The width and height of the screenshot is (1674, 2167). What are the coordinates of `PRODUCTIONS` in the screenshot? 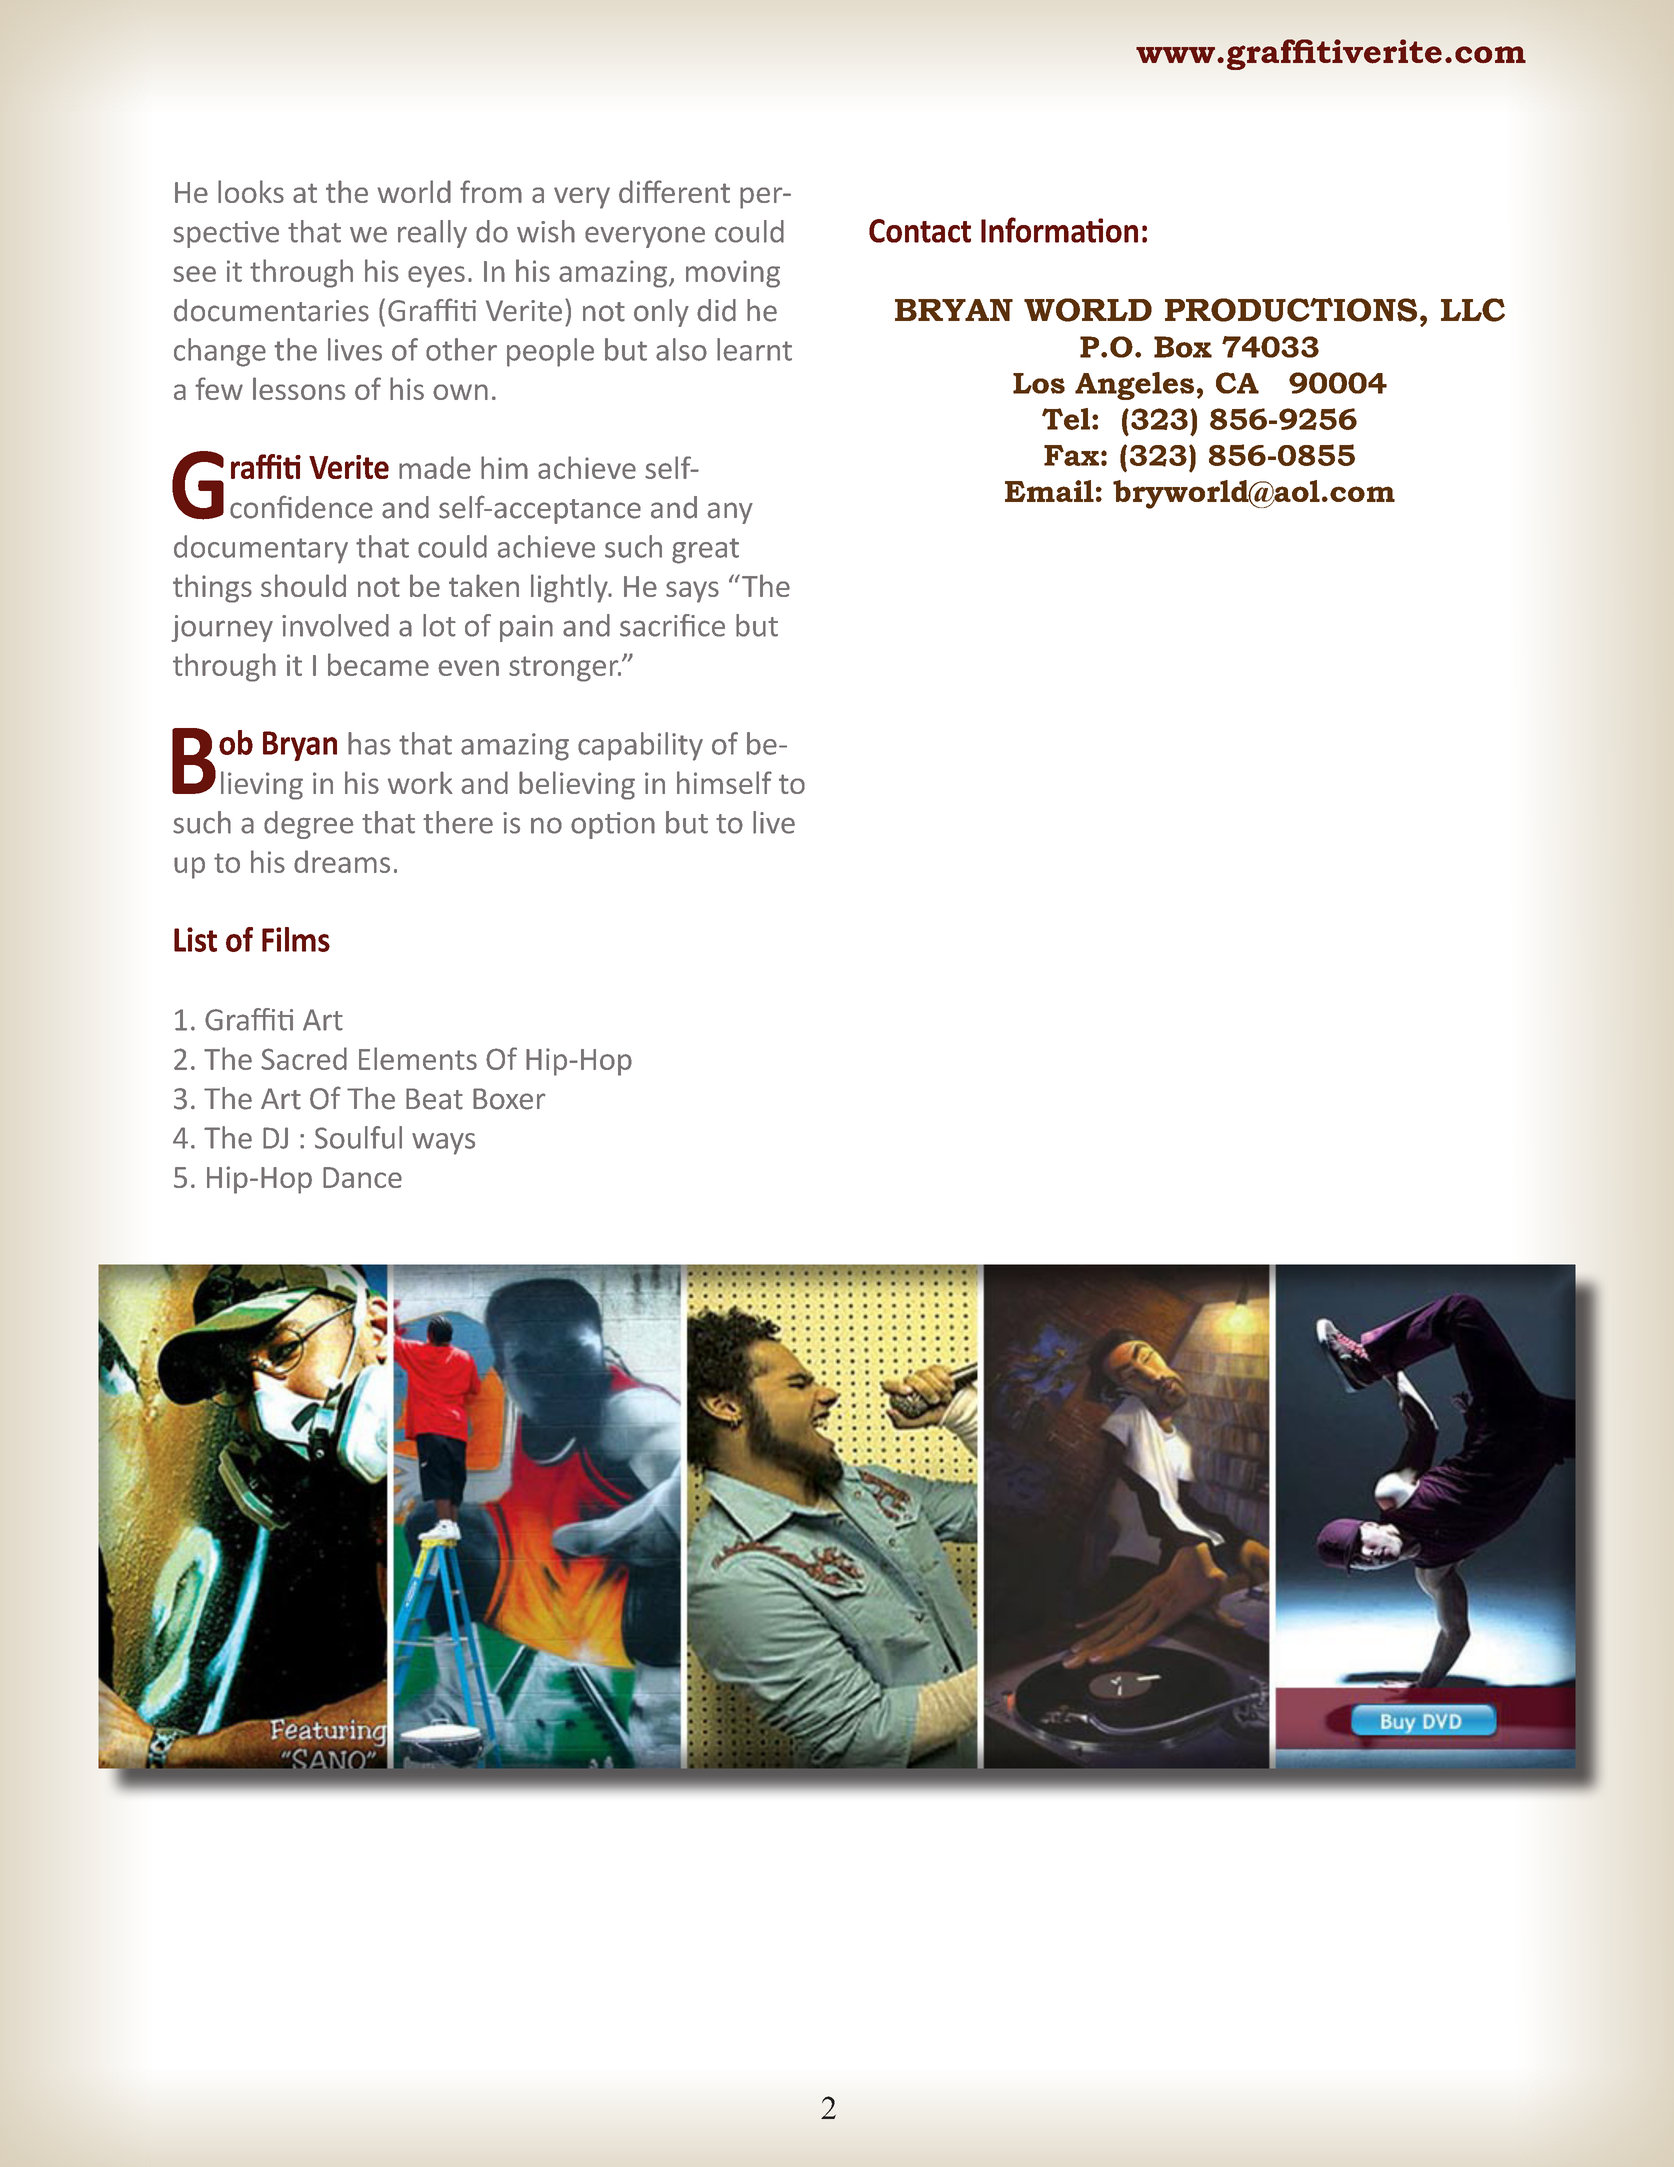 It's located at (1291, 310).
